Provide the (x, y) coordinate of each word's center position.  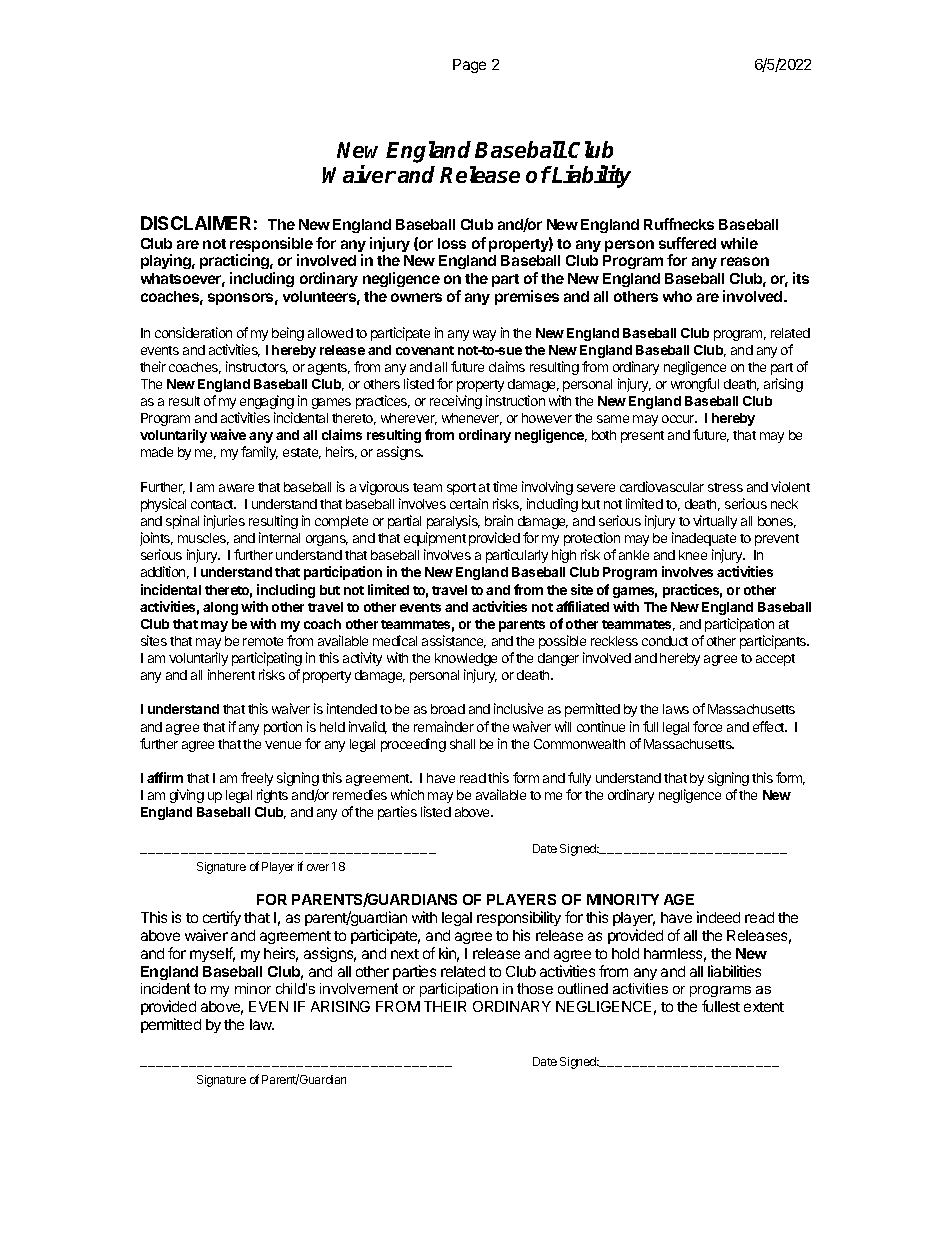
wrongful (695, 385)
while (739, 243)
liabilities (734, 971)
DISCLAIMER (196, 223)
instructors (257, 367)
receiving (456, 402)
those (535, 988)
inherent (231, 674)
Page (469, 66)
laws (676, 709)
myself (212, 954)
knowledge (466, 659)
